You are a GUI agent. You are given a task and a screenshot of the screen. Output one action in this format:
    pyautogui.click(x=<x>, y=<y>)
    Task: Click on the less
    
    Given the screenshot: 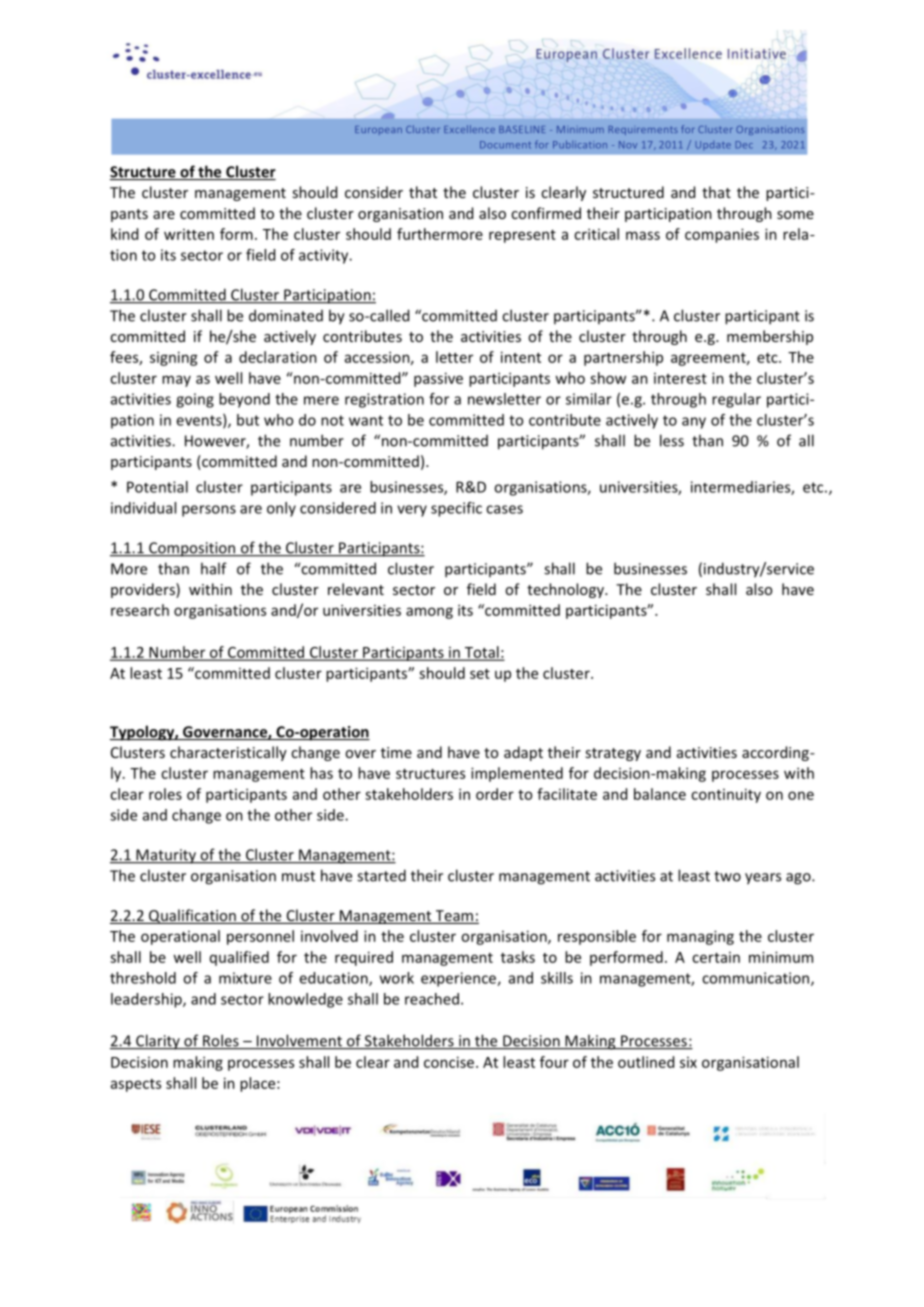 What is the action you would take?
    pyautogui.click(x=672, y=440)
